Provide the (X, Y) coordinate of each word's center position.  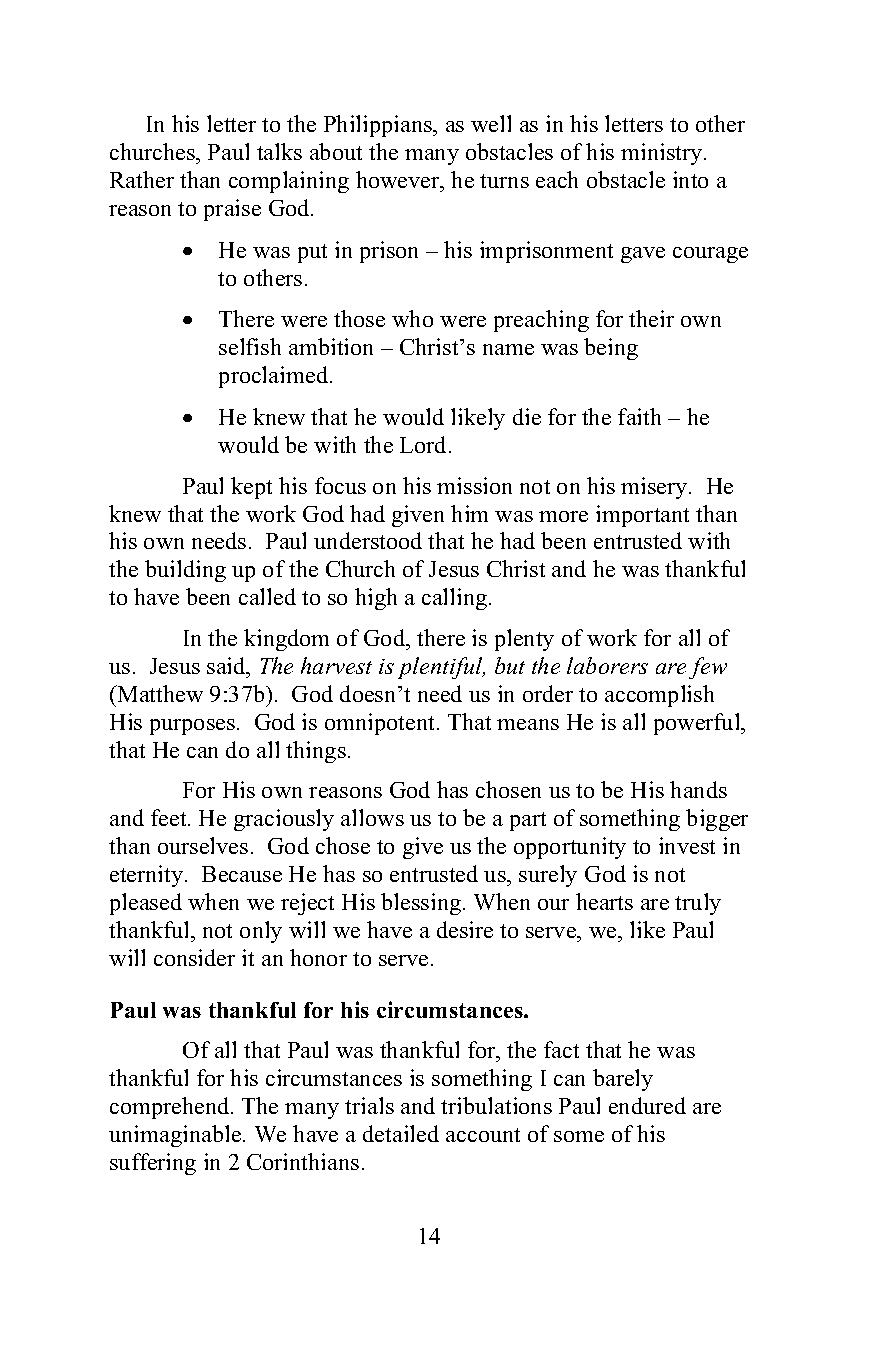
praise (232, 210)
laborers (607, 665)
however (399, 179)
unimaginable (176, 1136)
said (227, 665)
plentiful (441, 668)
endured (647, 1105)
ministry (663, 154)
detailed (401, 1133)
